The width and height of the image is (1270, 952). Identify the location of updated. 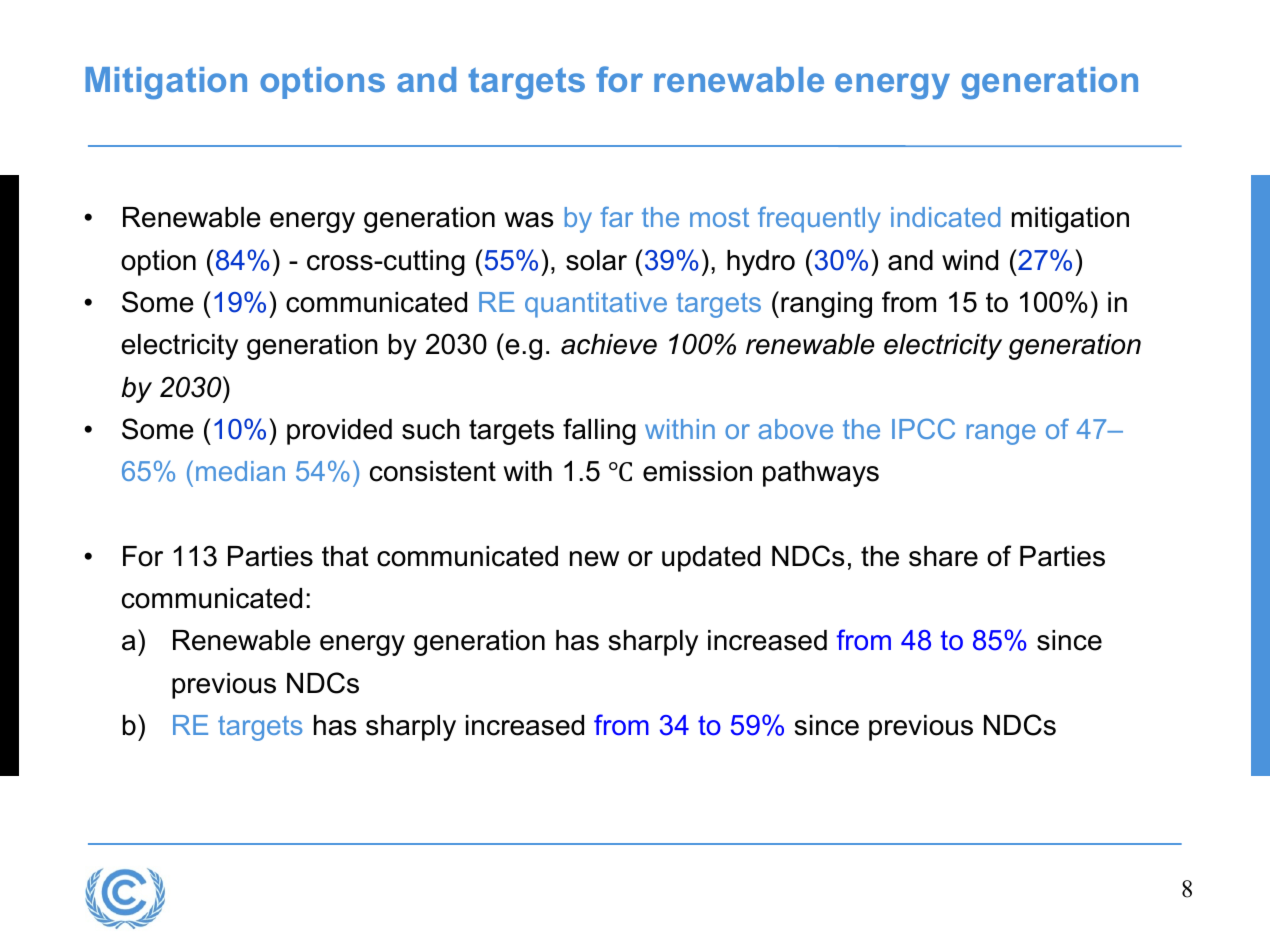
(711, 559).
